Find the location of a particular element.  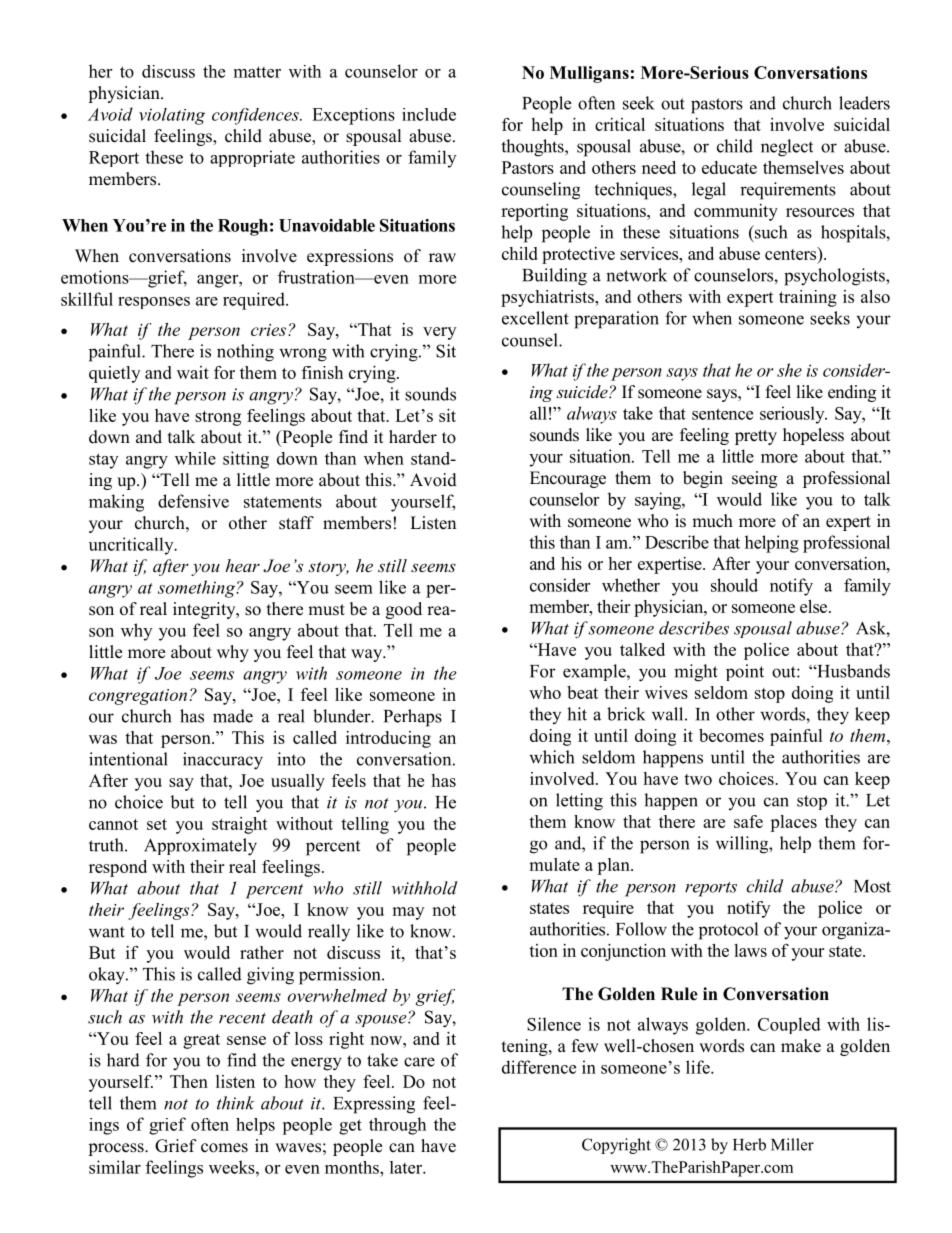

Miller is located at coordinates (792, 1144).
